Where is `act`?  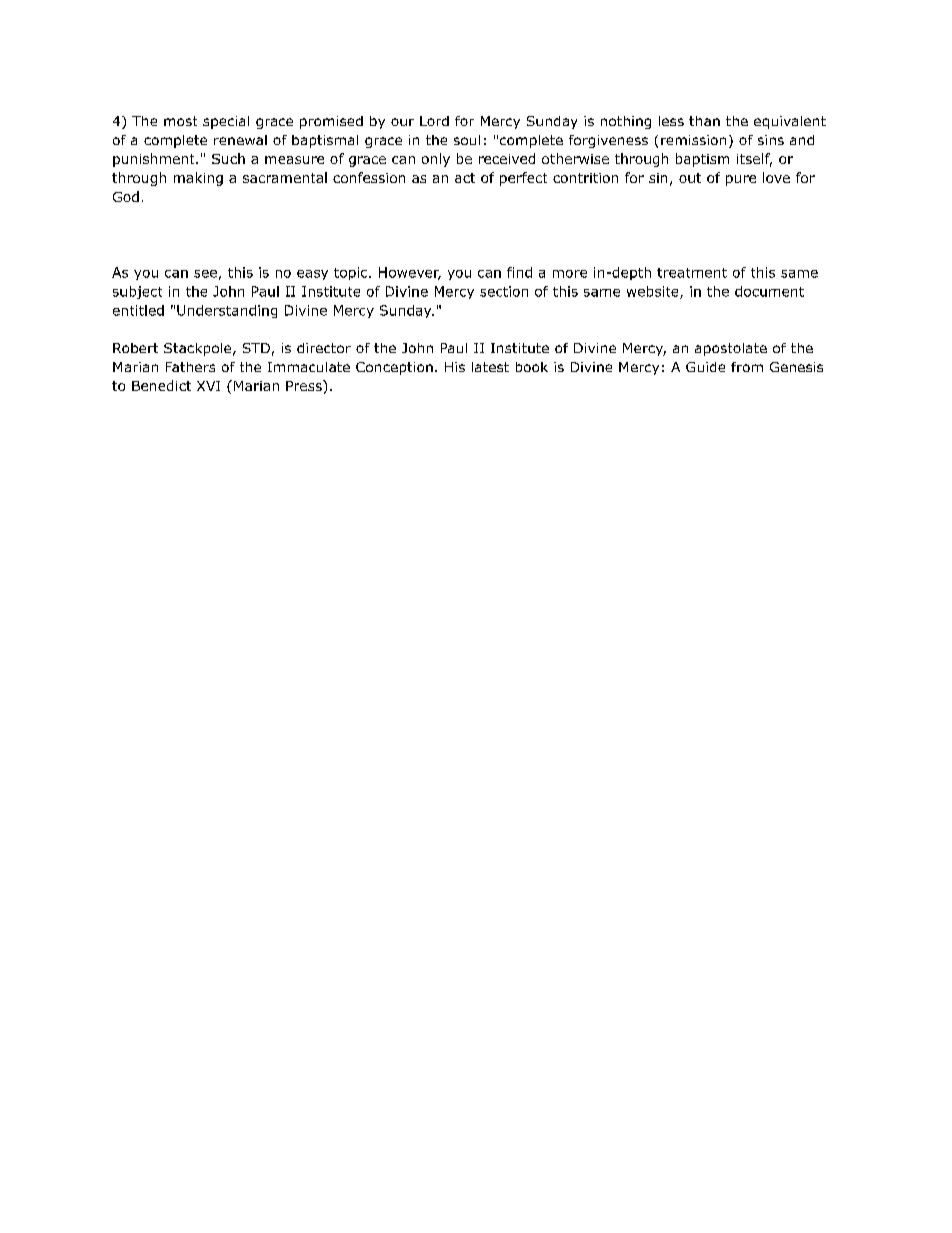
act is located at coordinates (465, 178).
